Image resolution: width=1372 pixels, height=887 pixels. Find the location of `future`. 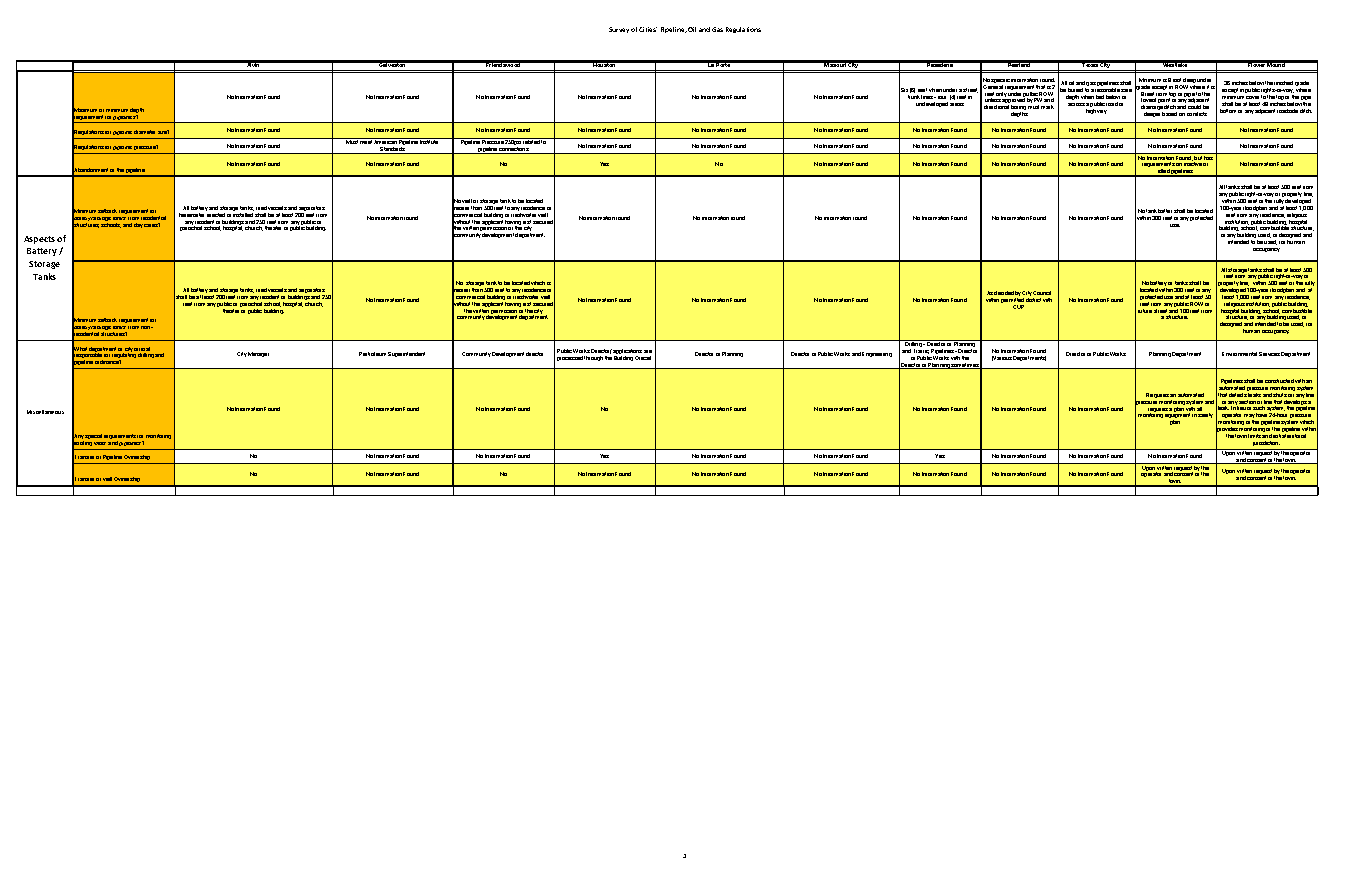

future is located at coordinates (1145, 311).
